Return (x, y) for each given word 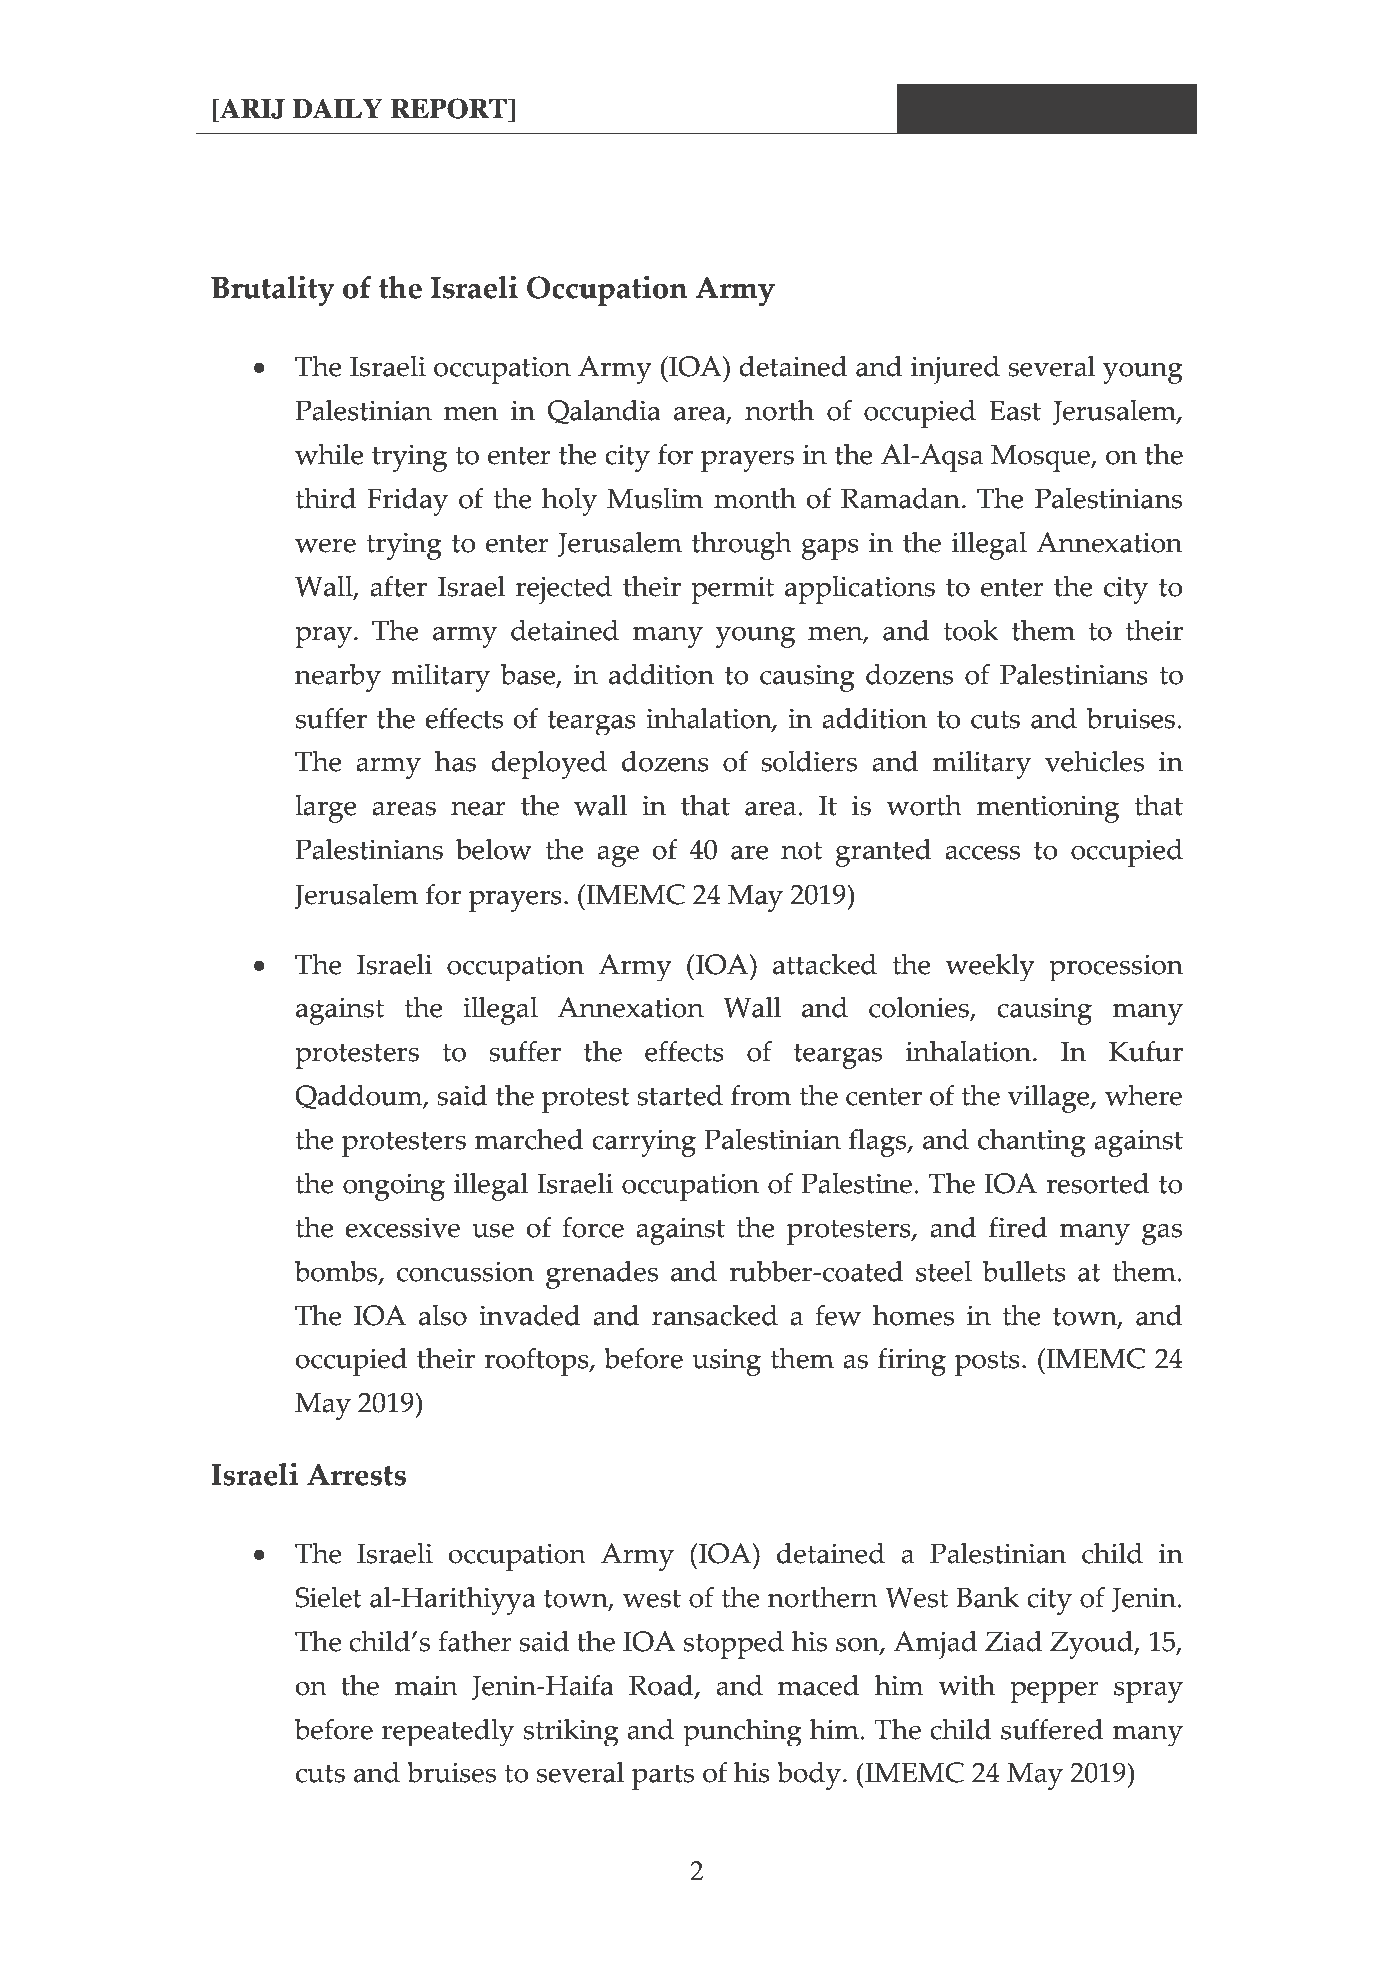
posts (987, 1363)
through (742, 546)
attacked (825, 964)
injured (955, 370)
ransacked (715, 1315)
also (443, 1315)
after (398, 586)
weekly (990, 967)
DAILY (338, 108)
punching (742, 1732)
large (326, 809)
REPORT (450, 108)
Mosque (1041, 458)
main (426, 1685)
